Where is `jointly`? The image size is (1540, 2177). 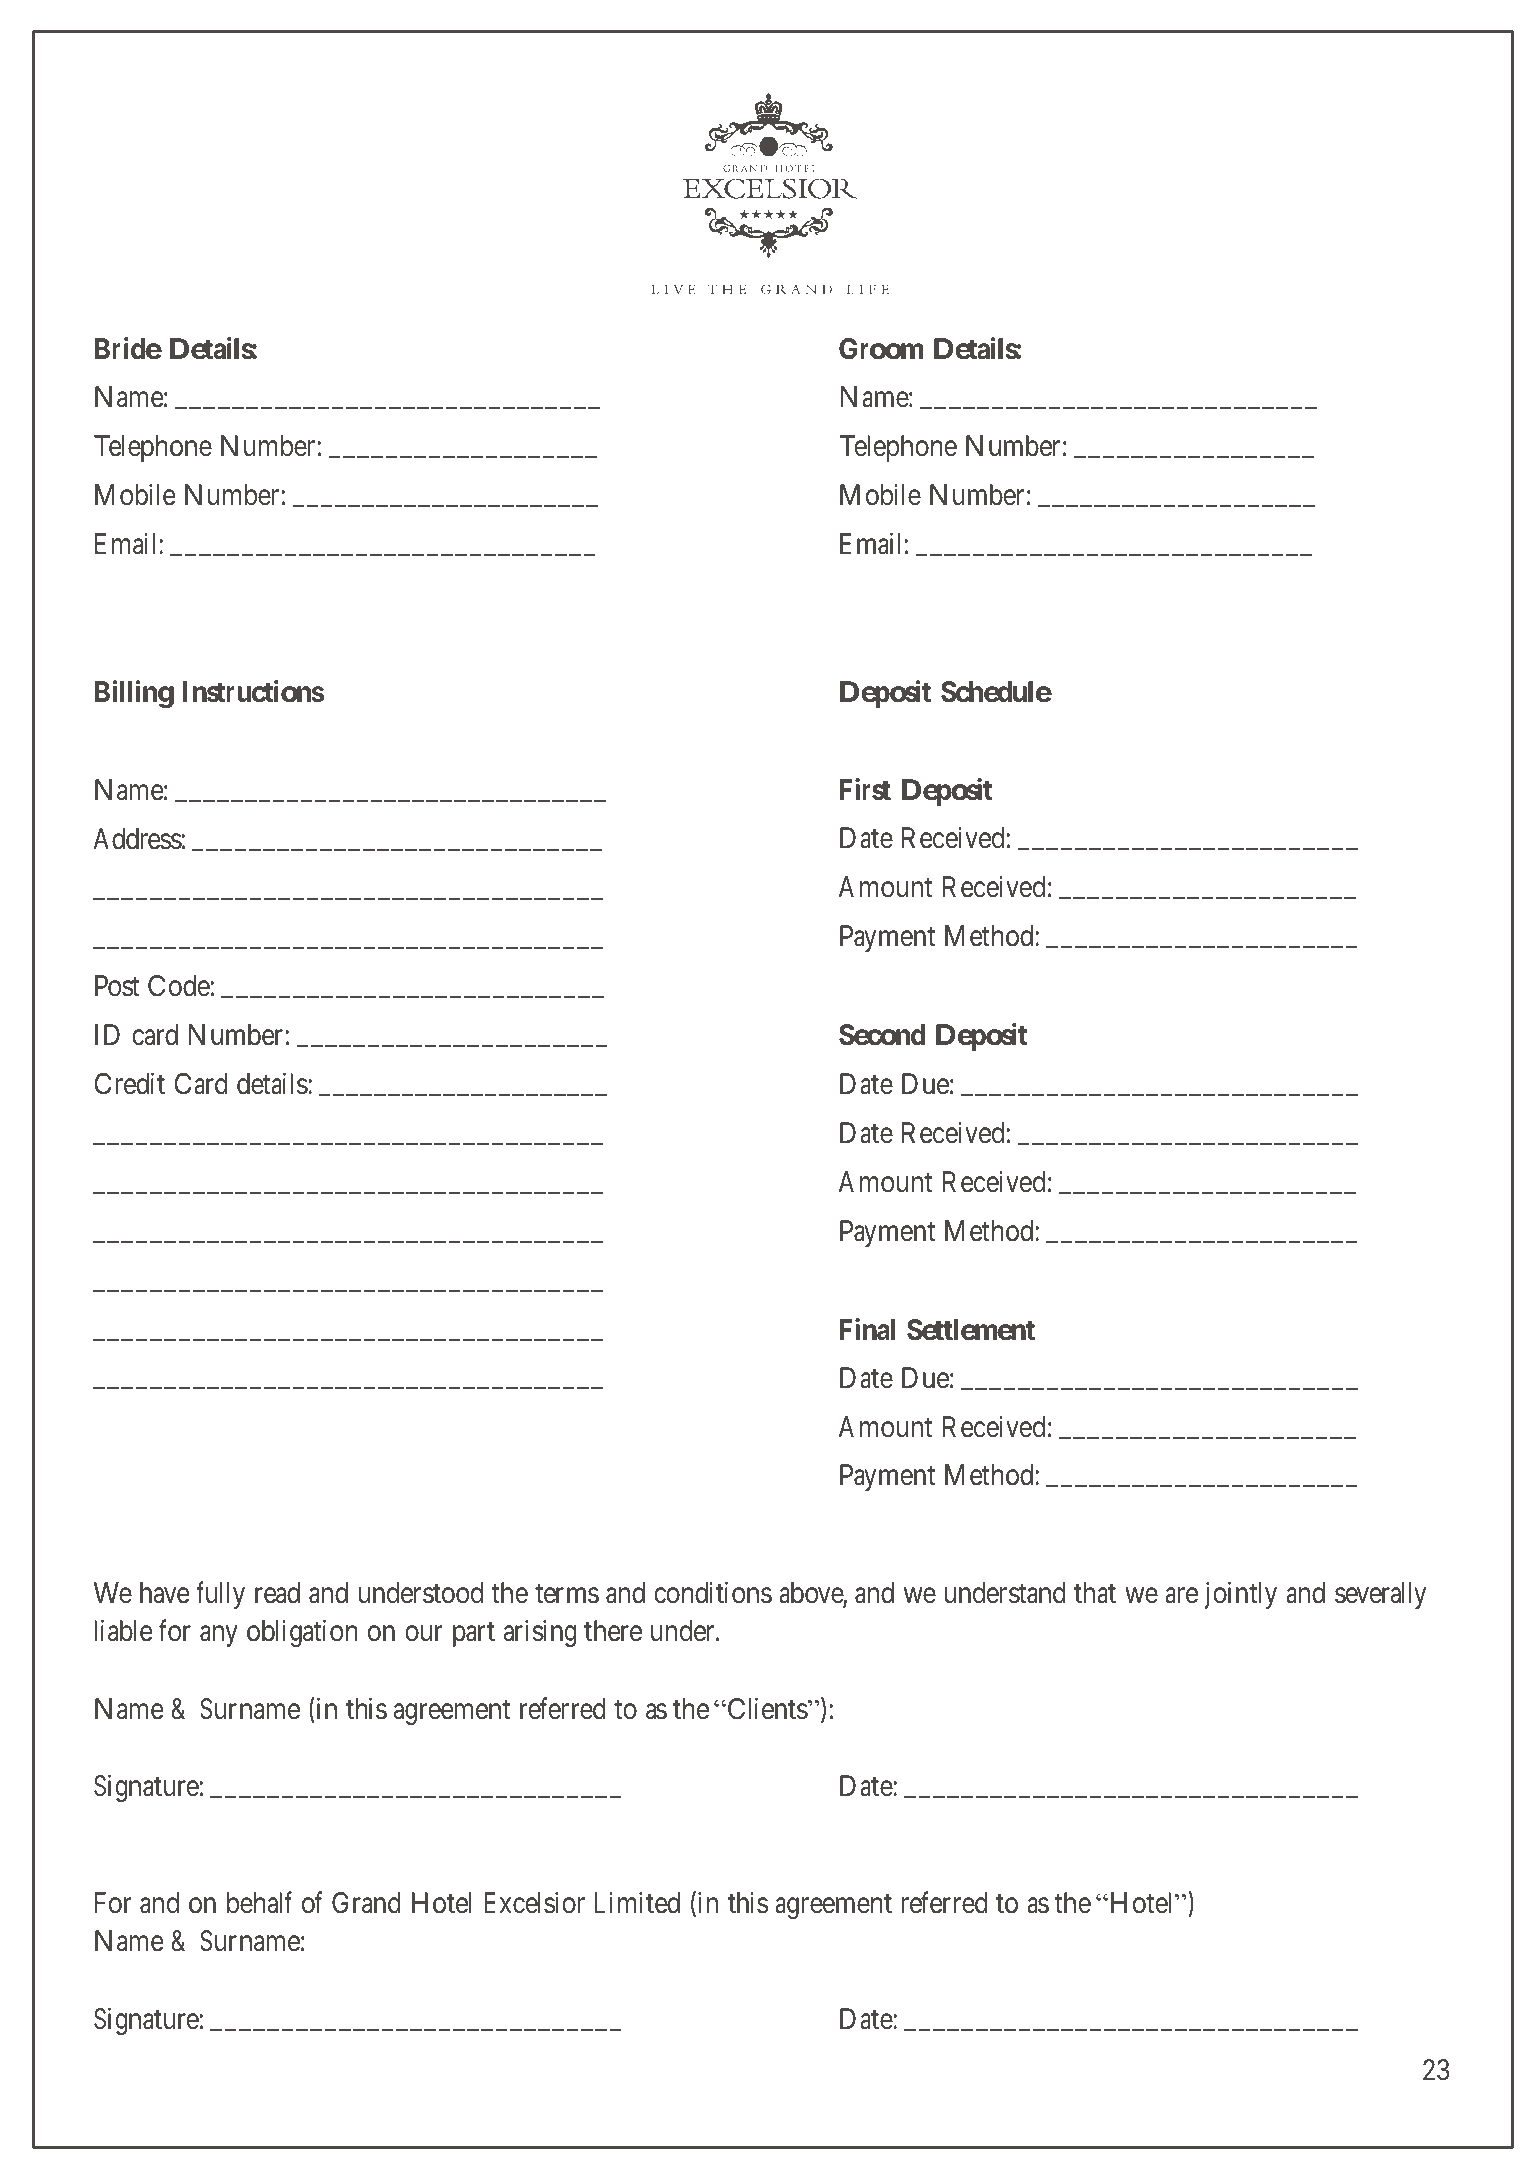
jointly is located at coordinates (1240, 1595).
